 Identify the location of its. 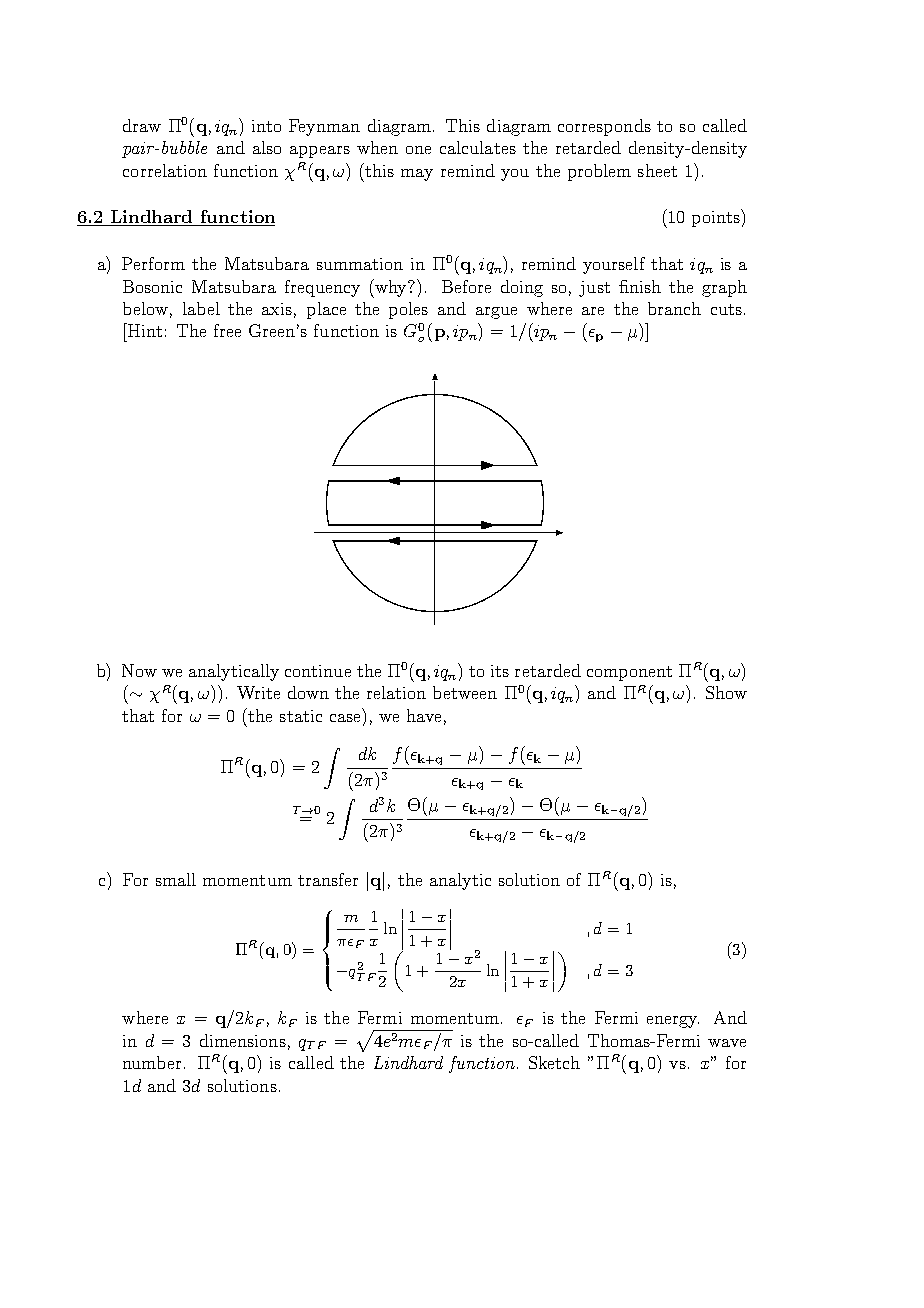
(500, 671).
